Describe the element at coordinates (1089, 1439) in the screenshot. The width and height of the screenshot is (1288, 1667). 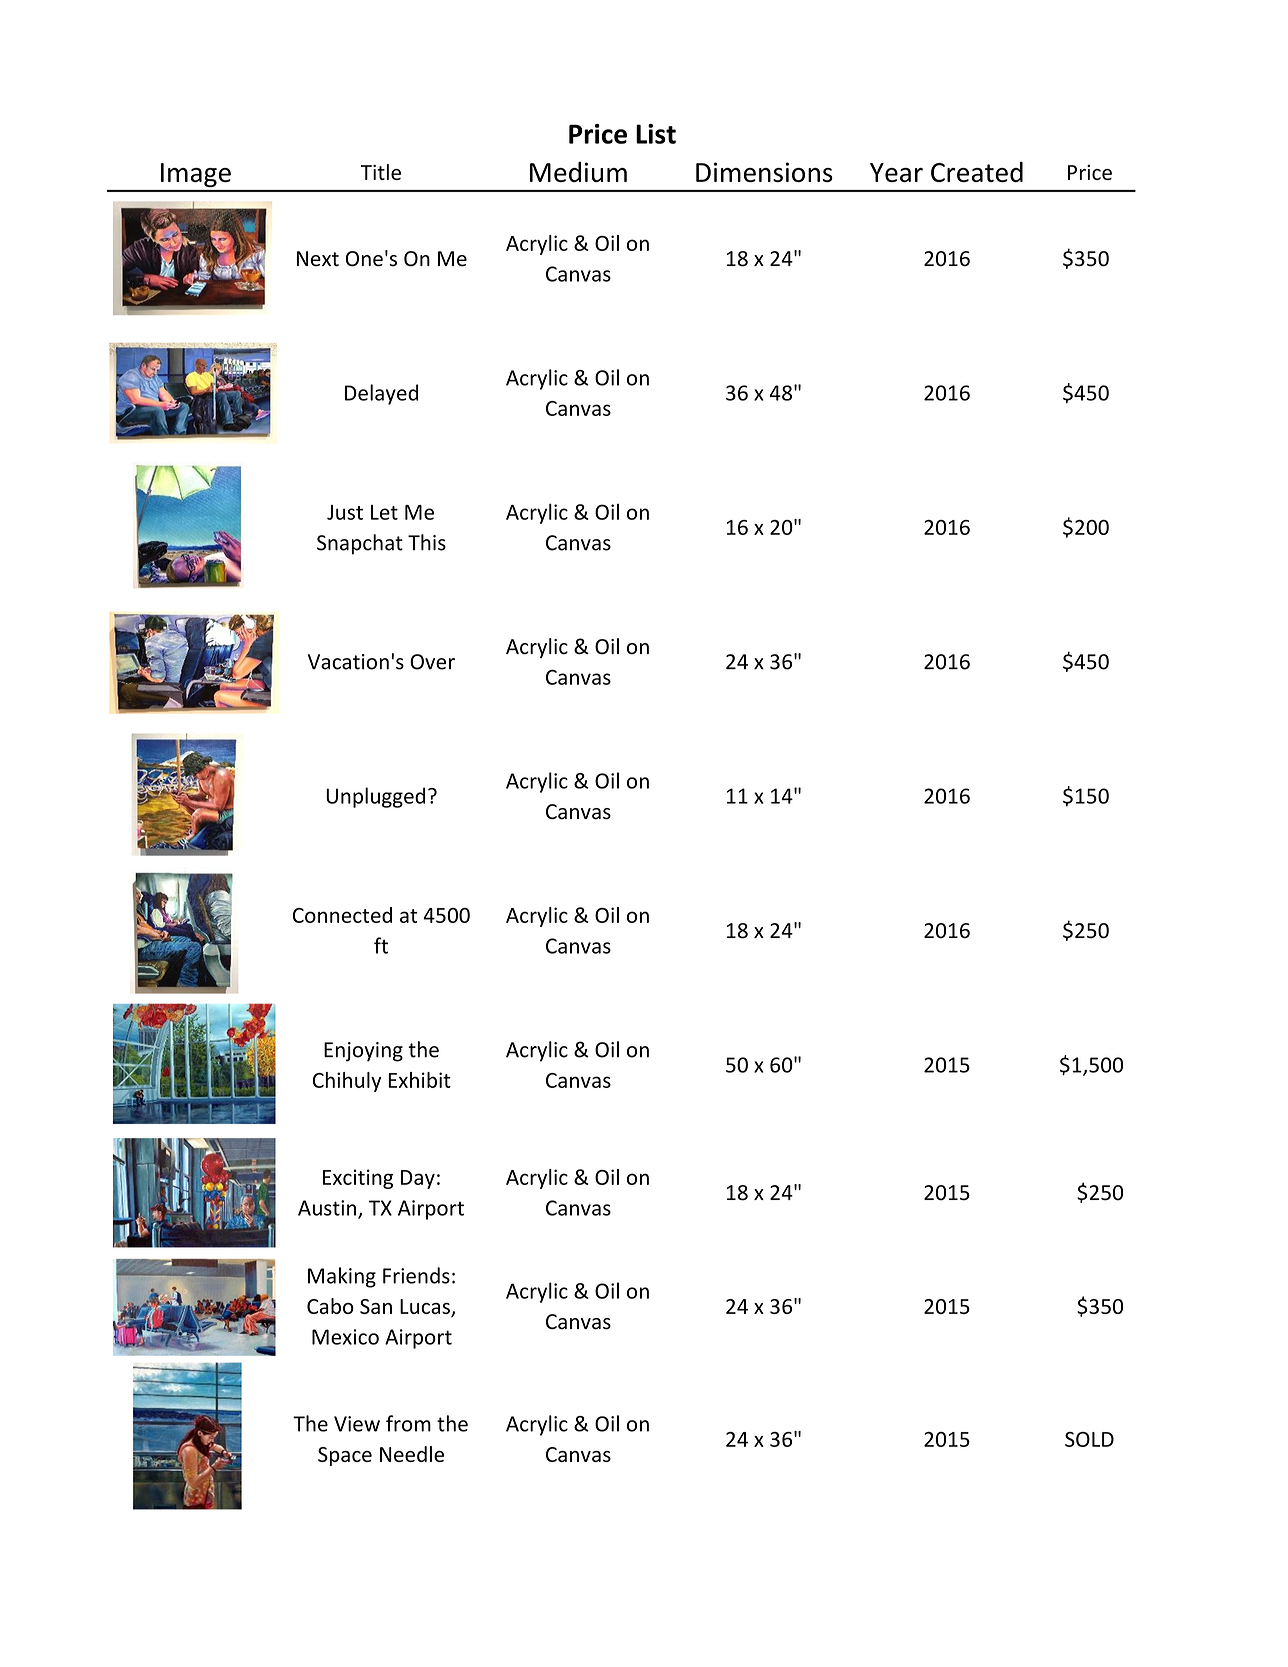
I see `SOLD` at that location.
